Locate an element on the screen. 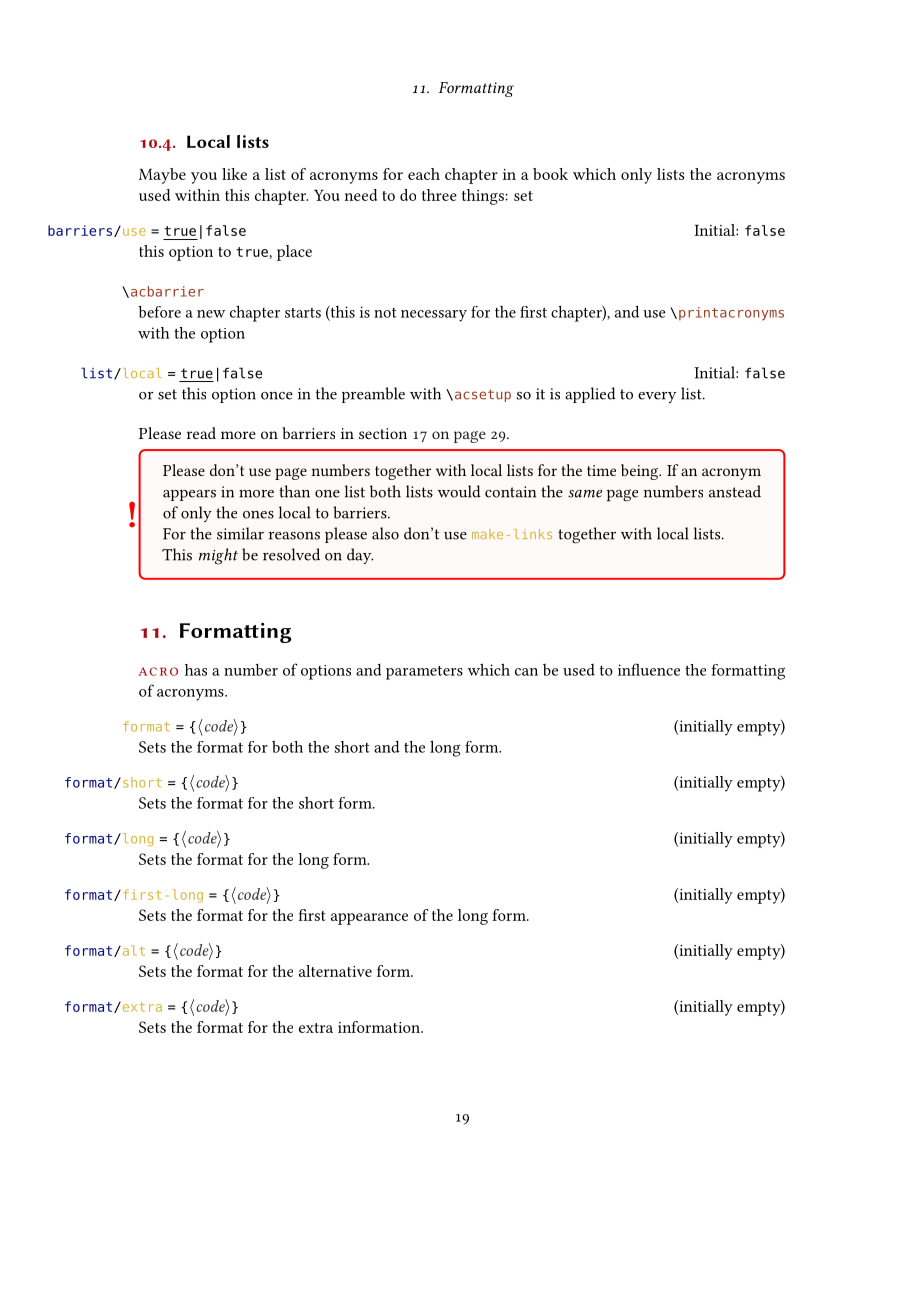 Image resolution: width=924 pixels, height=1308 pixels. three is located at coordinates (439, 195).
